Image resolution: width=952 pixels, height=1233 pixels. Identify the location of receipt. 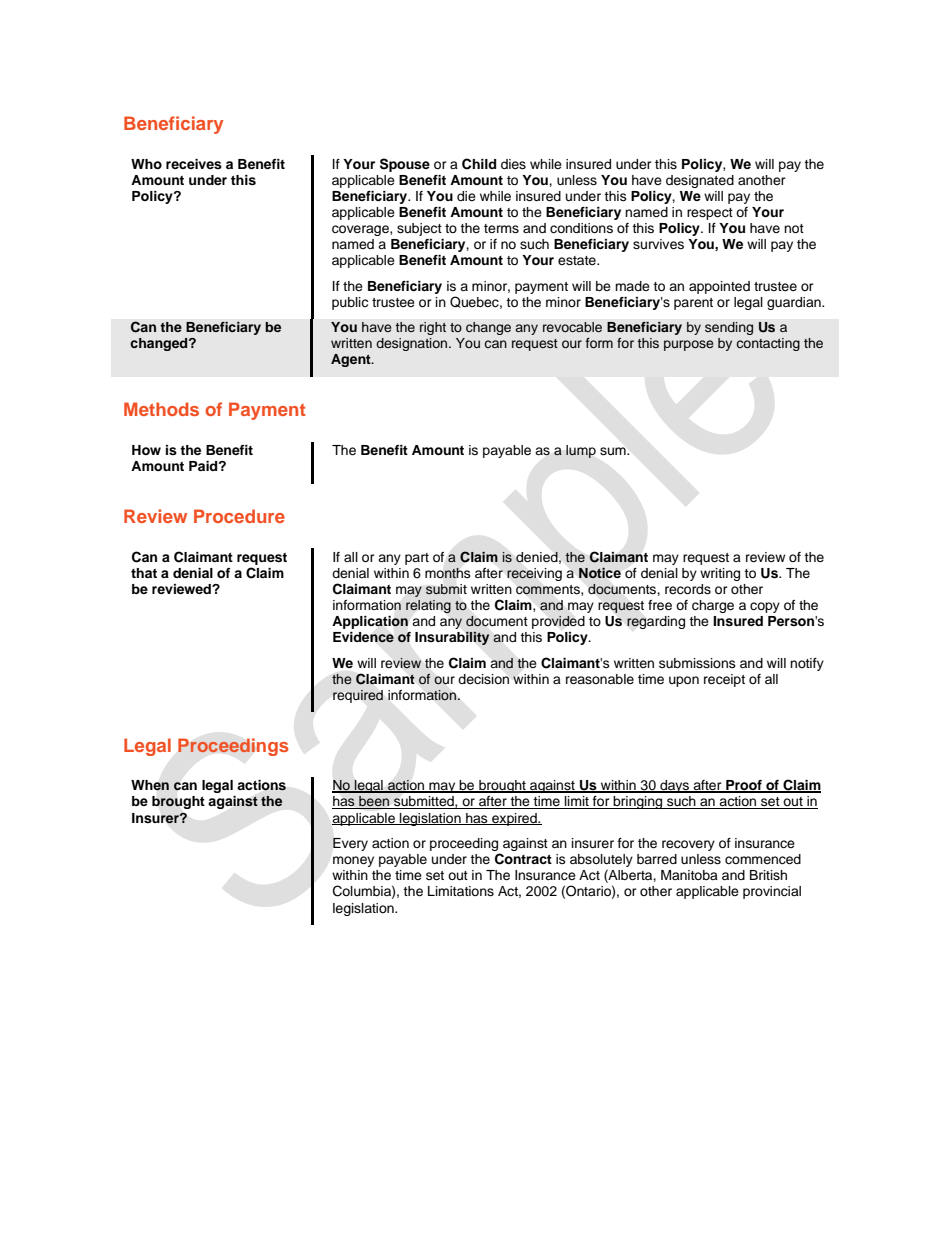
(724, 680).
